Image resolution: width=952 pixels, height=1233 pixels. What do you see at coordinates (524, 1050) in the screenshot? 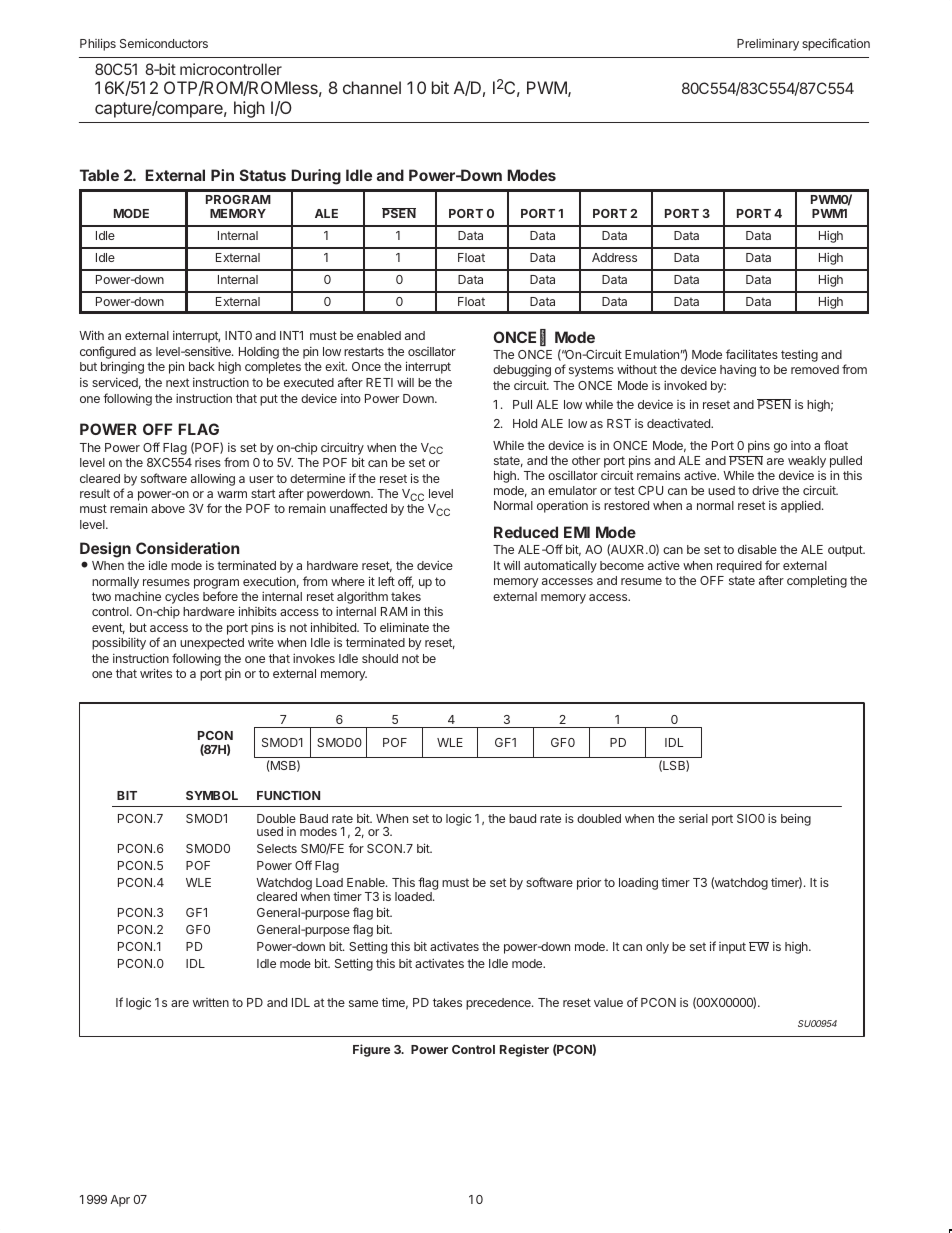
I see `Register` at bounding box center [524, 1050].
